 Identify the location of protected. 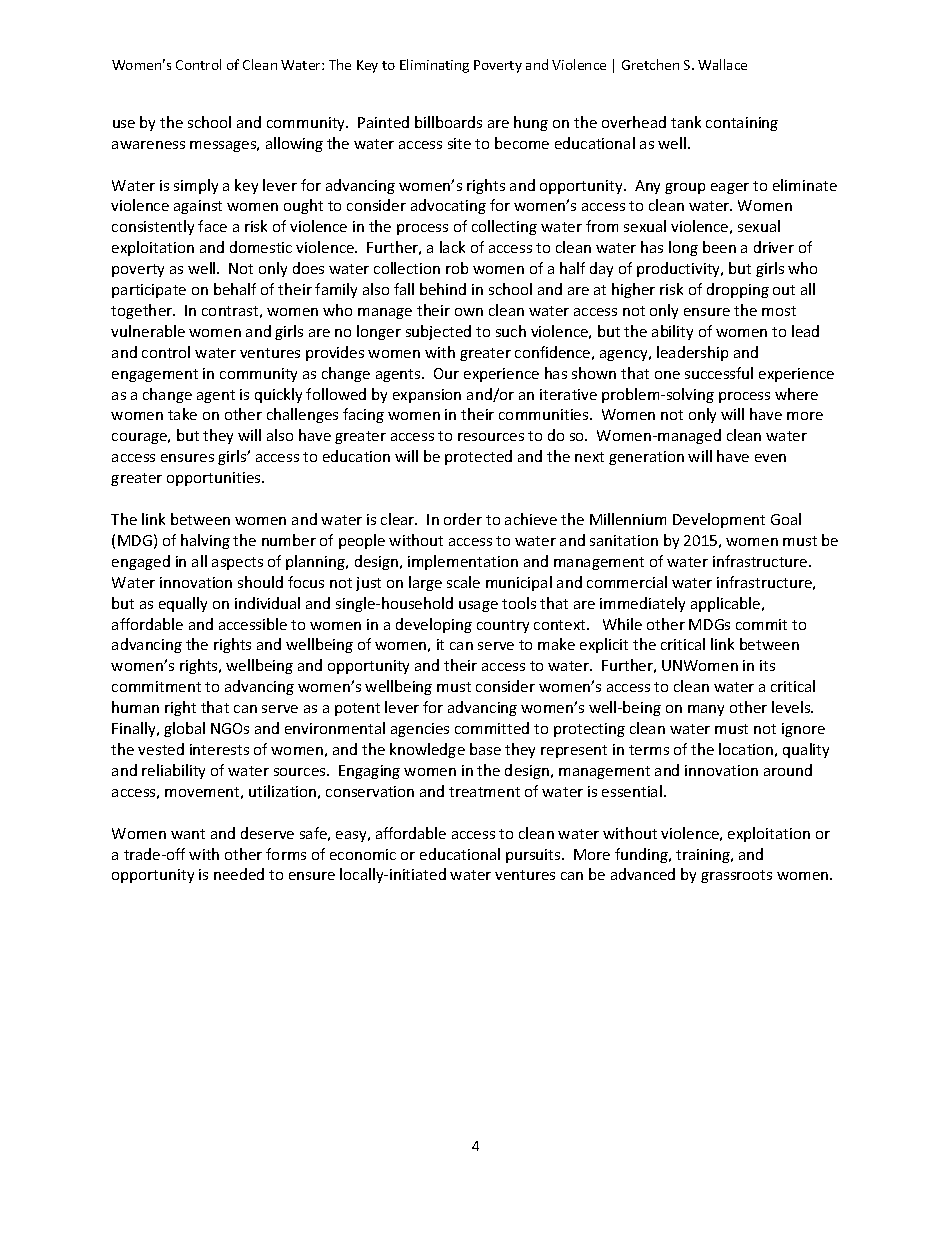
(478, 457).
